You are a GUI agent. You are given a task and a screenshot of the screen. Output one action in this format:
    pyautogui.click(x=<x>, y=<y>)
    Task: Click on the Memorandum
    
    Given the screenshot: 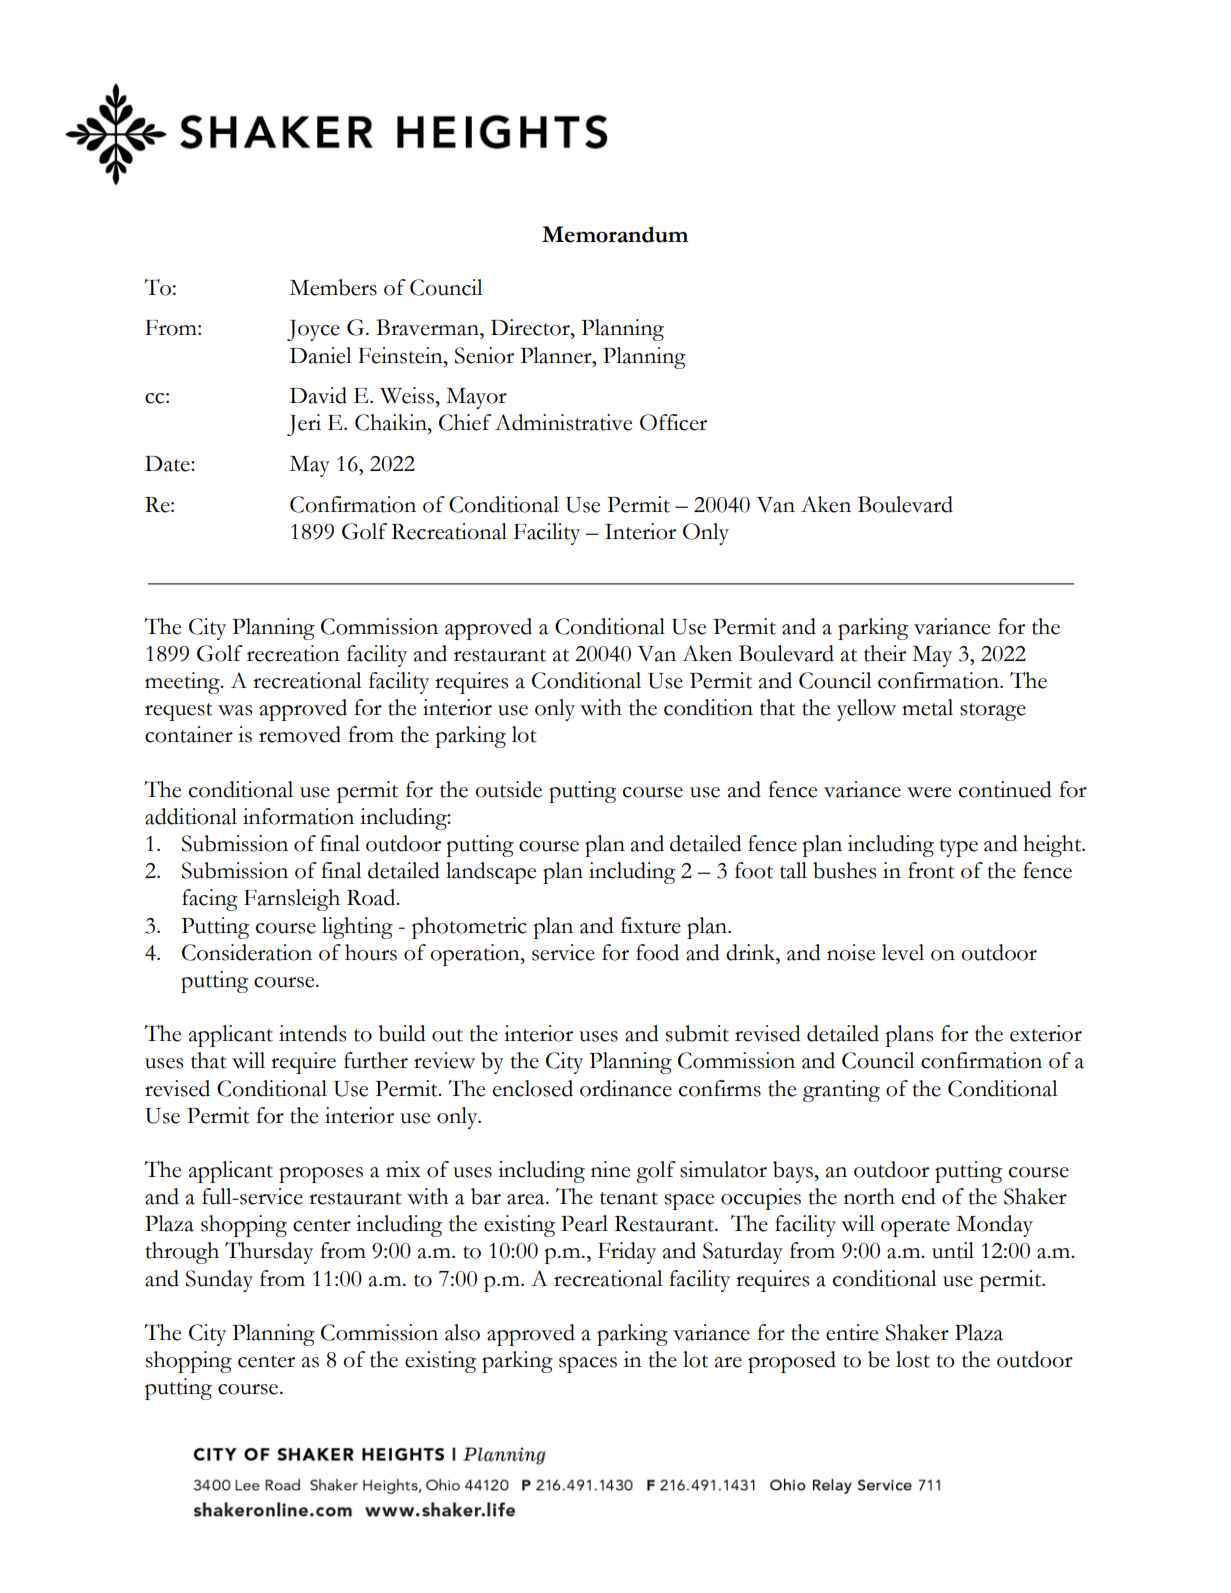 What is the action you would take?
    pyautogui.click(x=615, y=234)
